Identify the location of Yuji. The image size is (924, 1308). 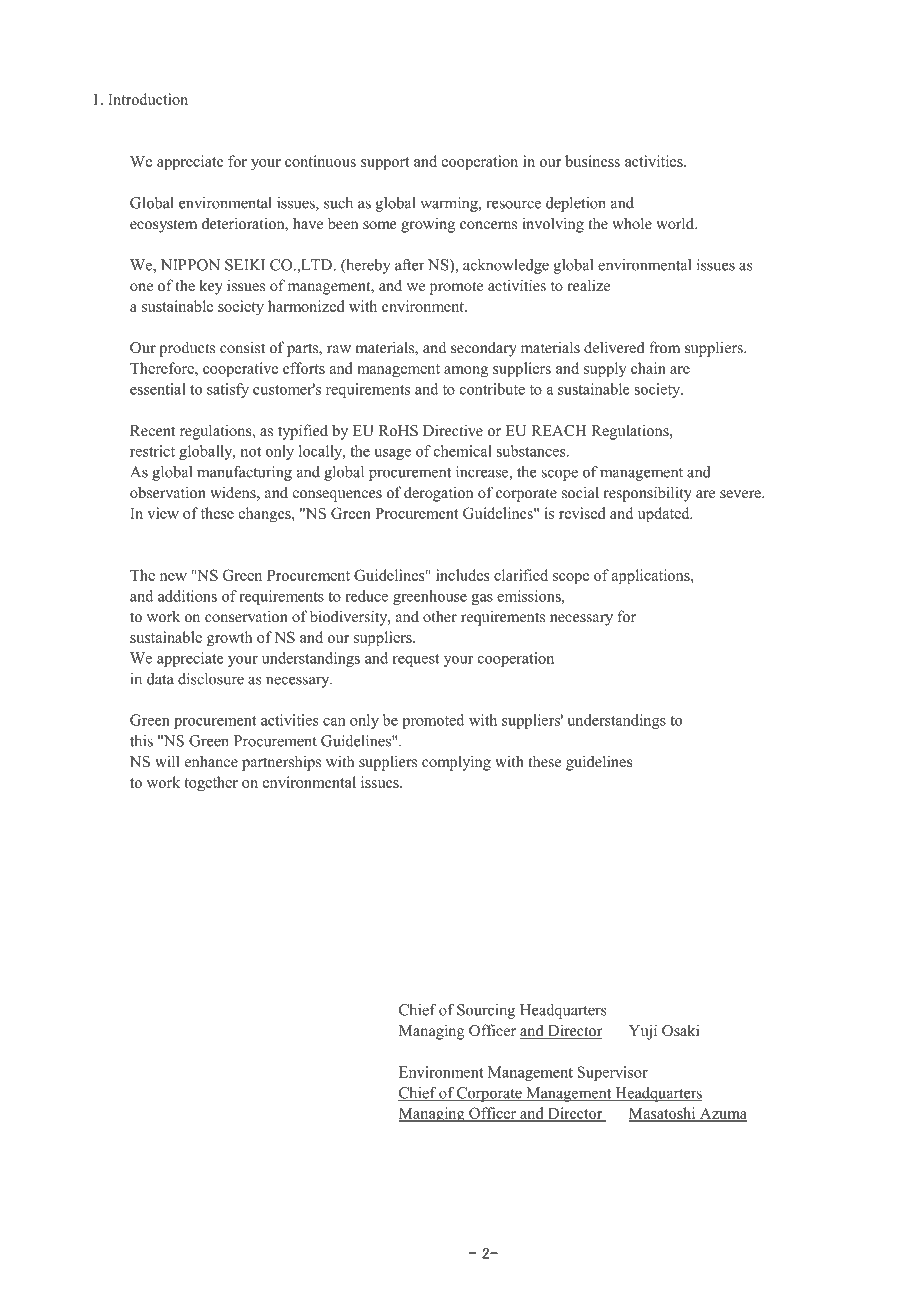
(643, 1032).
